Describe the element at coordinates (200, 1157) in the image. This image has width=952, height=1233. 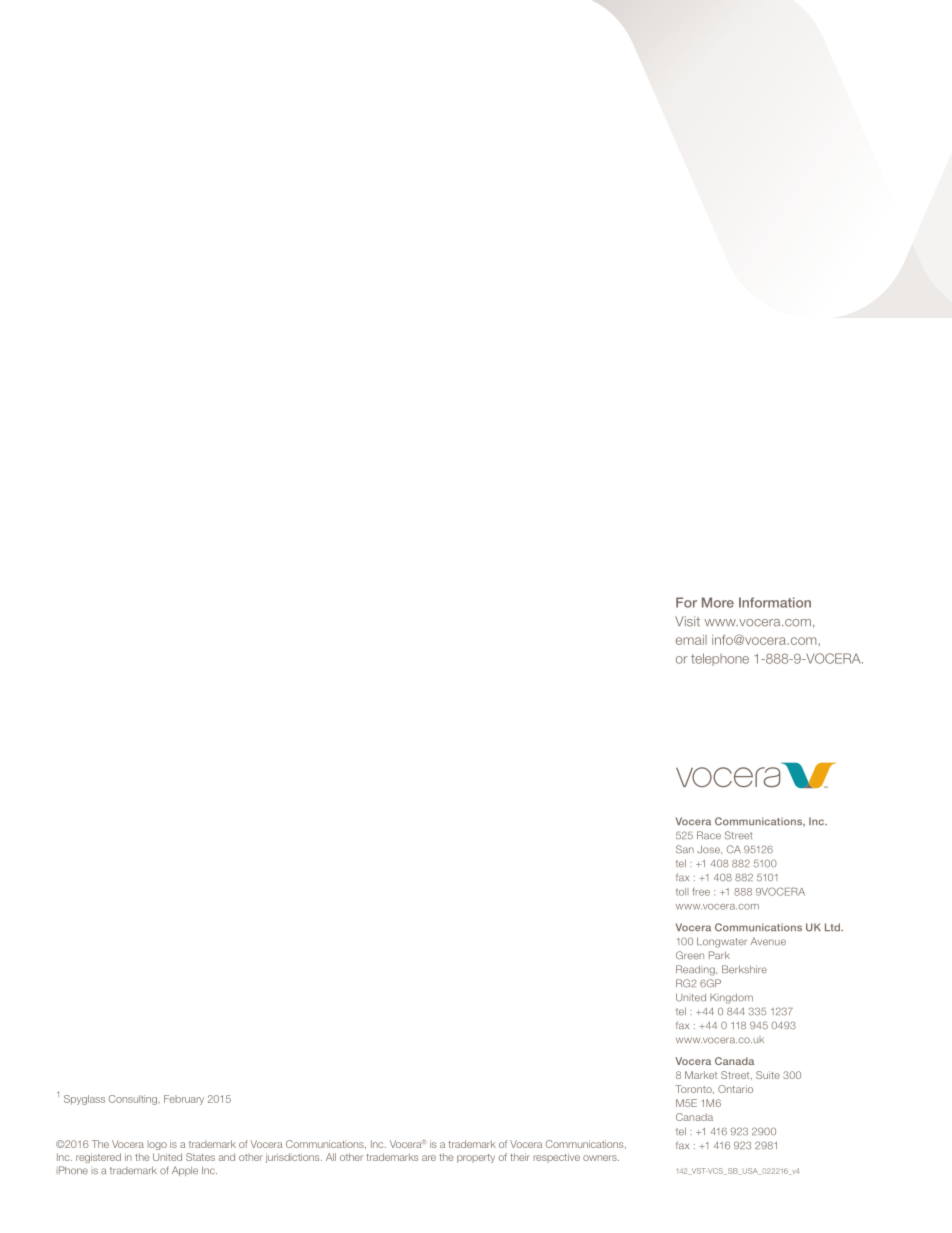
I see `States` at that location.
